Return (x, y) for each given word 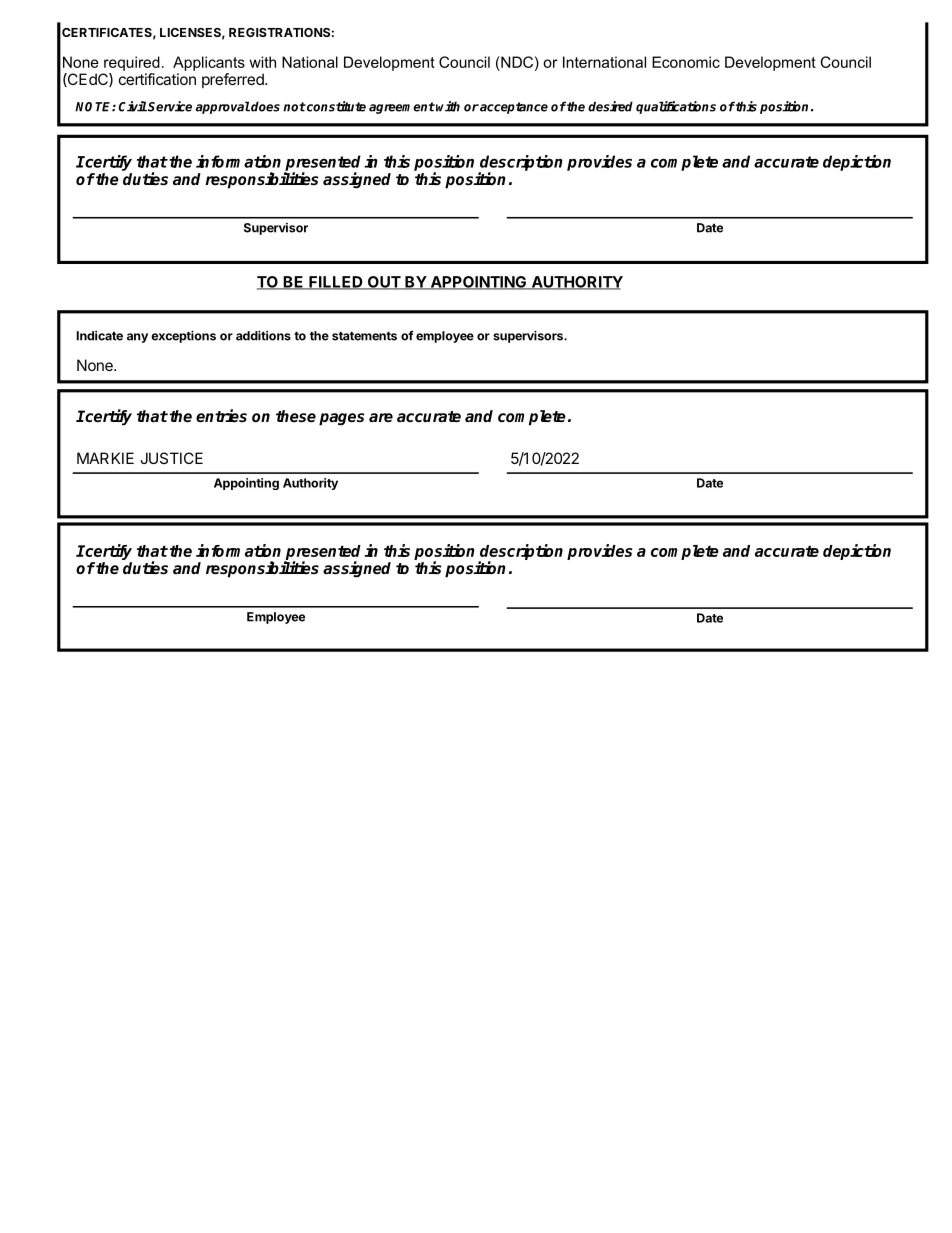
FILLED (336, 283)
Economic (686, 62)
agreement (402, 108)
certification (157, 79)
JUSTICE (171, 458)
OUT (384, 283)
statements (364, 336)
